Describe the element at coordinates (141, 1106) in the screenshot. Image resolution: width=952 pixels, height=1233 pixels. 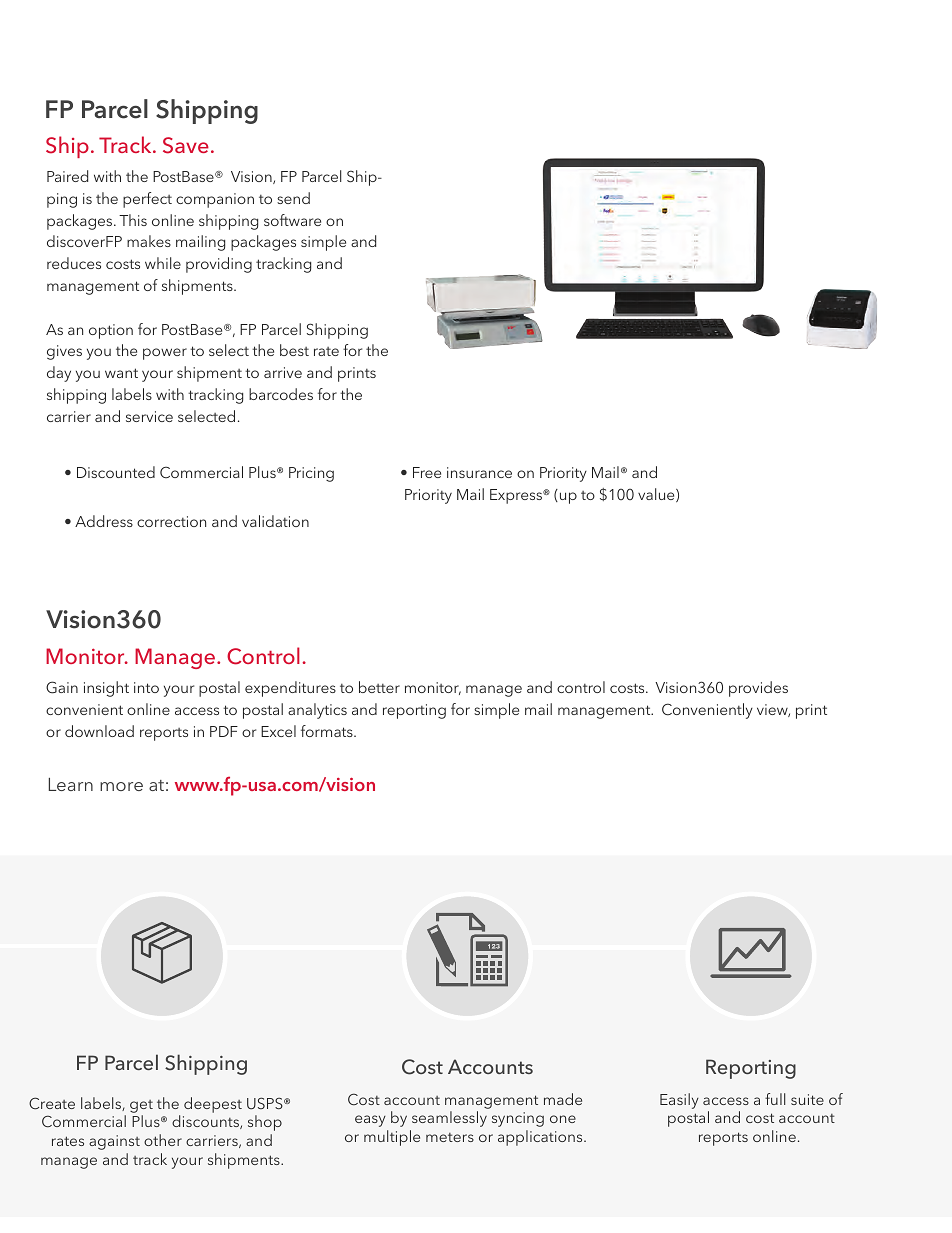
I see `get` at that location.
